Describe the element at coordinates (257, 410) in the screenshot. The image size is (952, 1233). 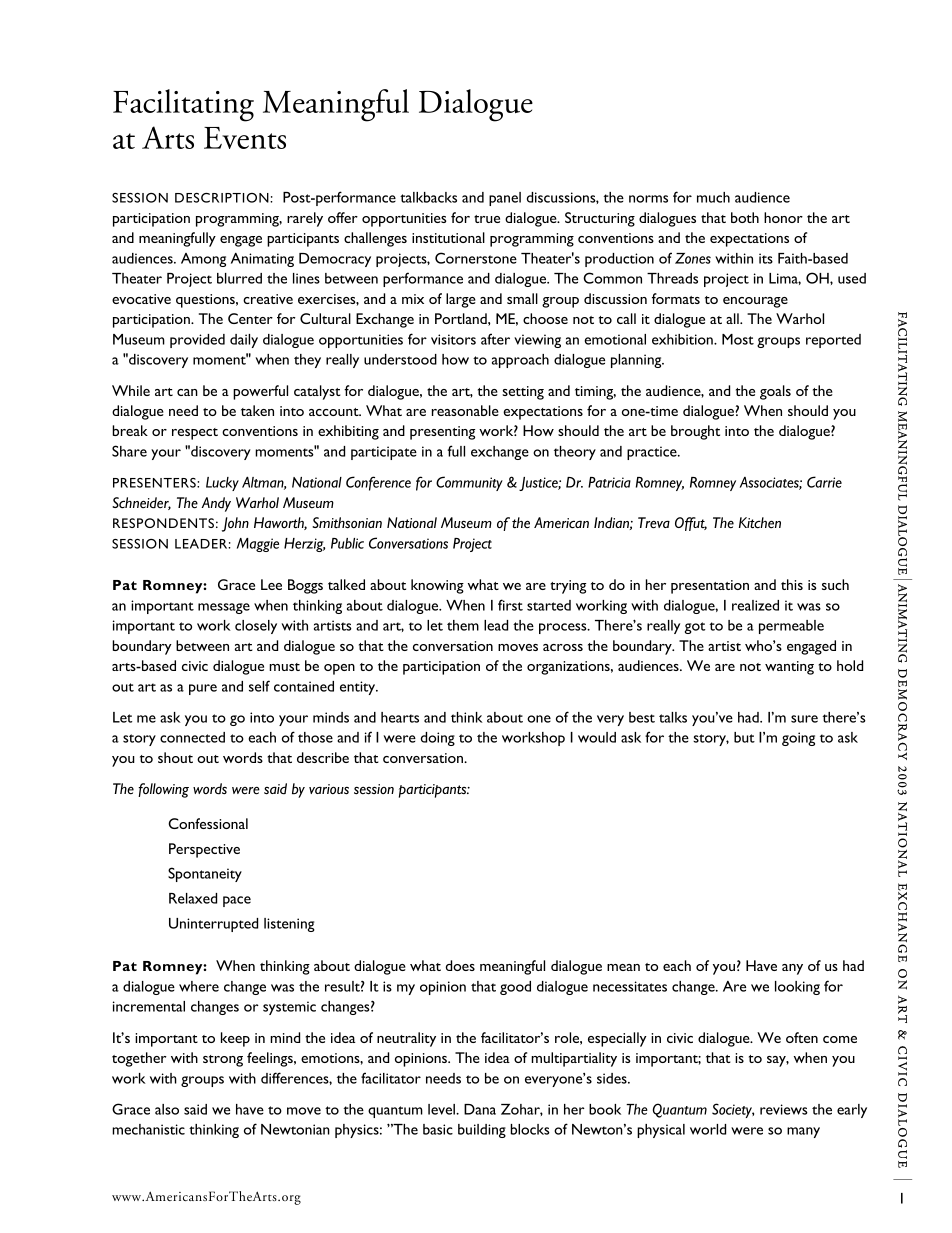
I see `taken` at that location.
